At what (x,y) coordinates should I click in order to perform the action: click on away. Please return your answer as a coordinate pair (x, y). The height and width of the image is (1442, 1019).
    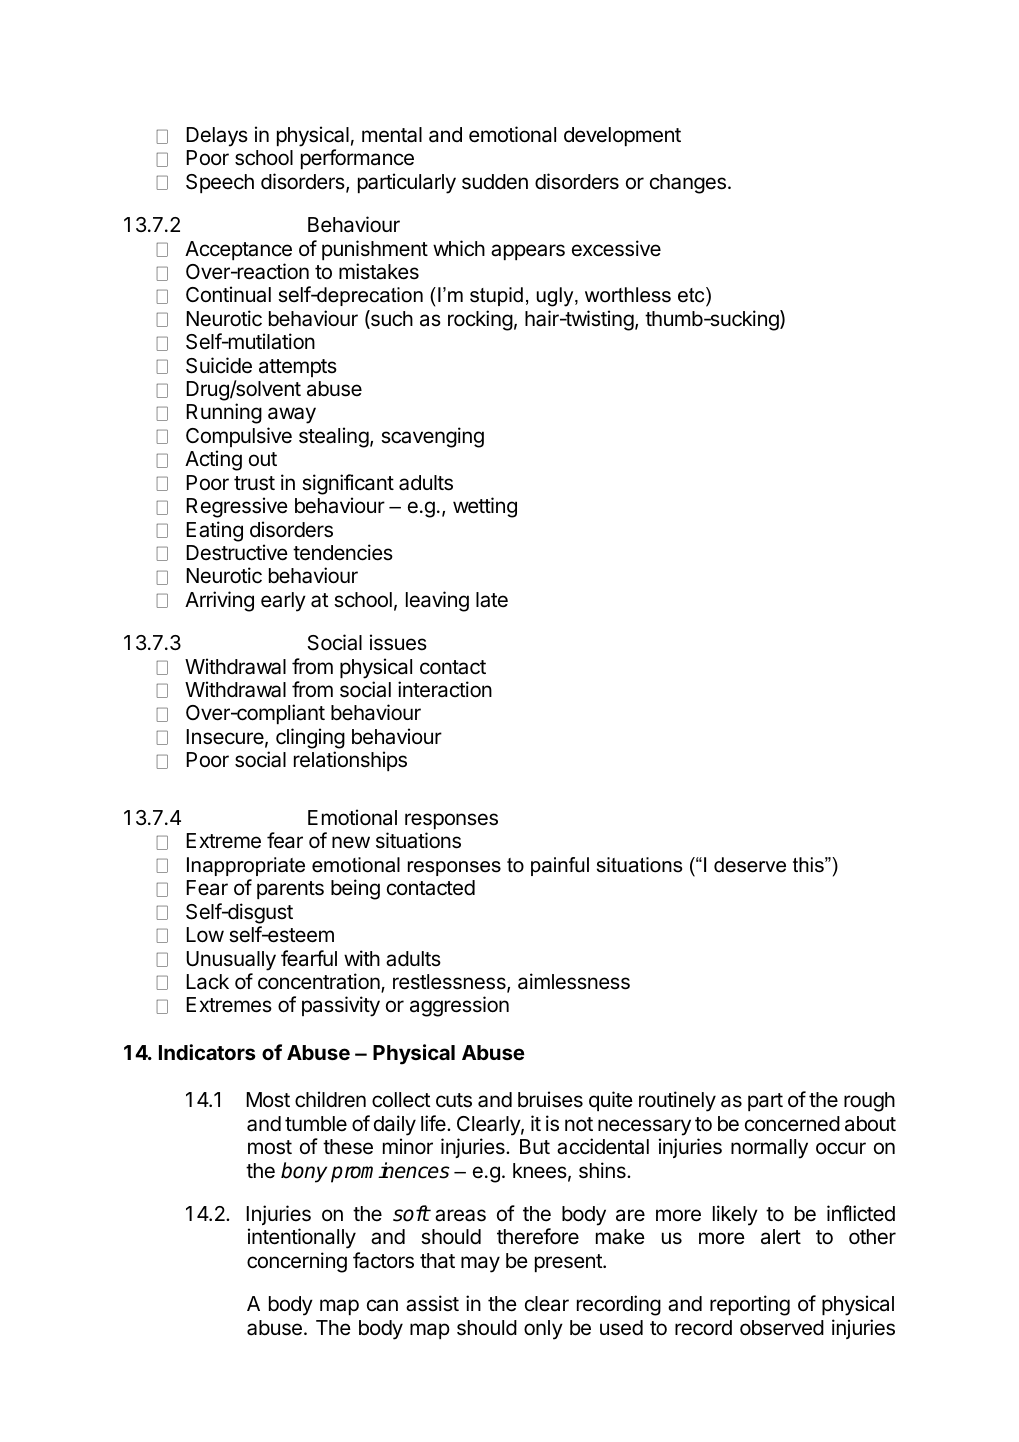
    Looking at the image, I should click on (292, 415).
